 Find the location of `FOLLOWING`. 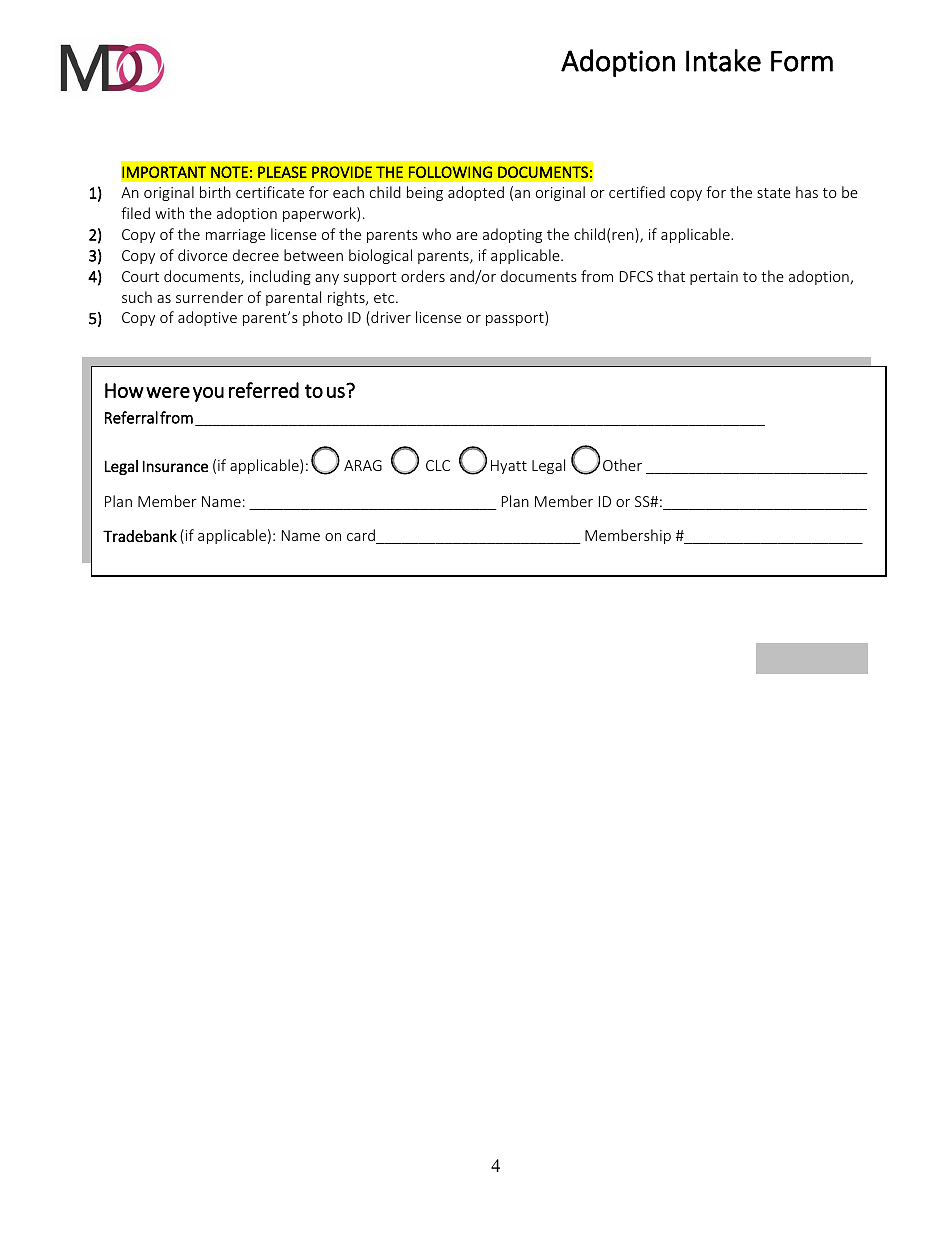

FOLLOWING is located at coordinates (450, 172).
